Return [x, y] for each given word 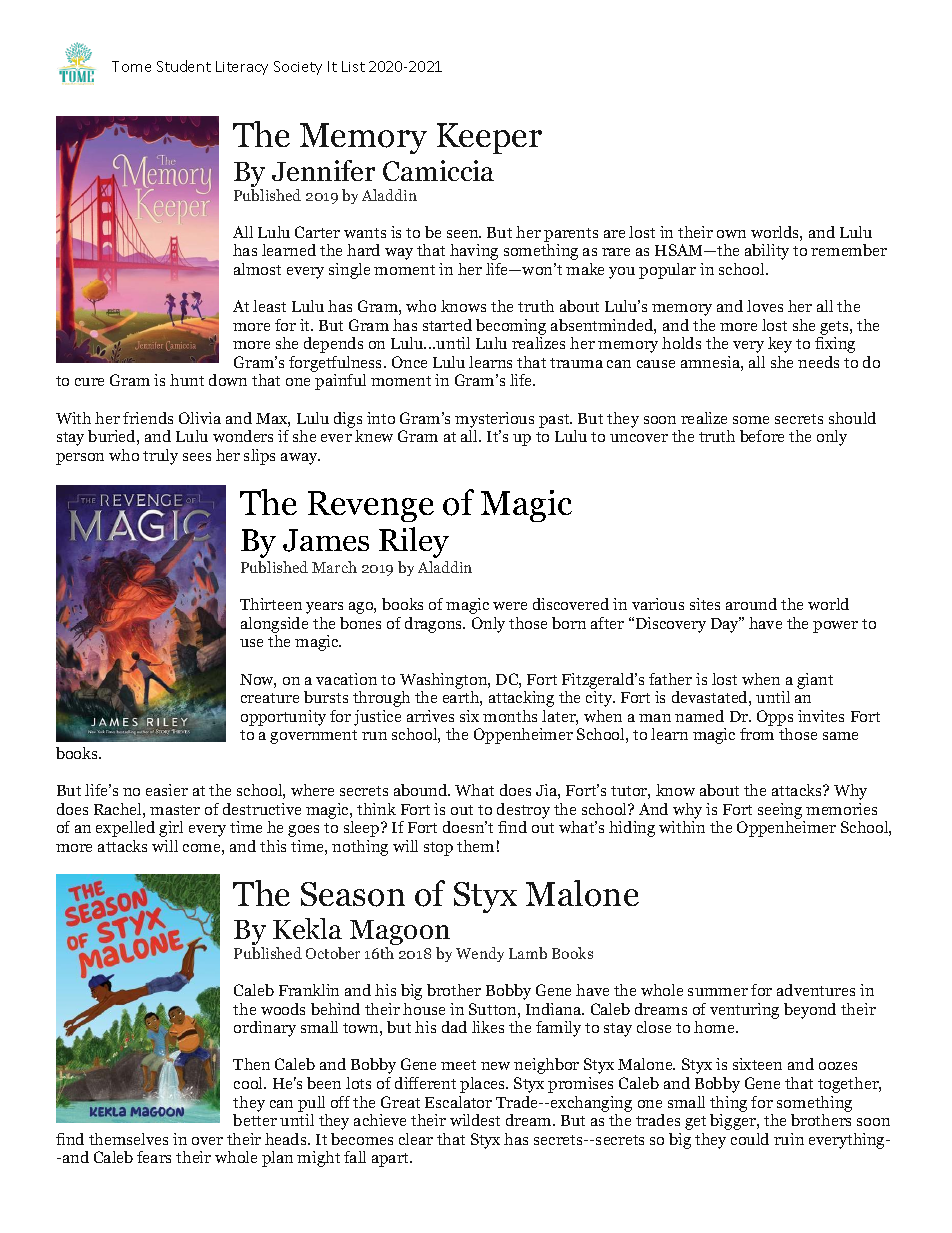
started [447, 325]
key [780, 345]
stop [438, 849]
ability [767, 252]
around [751, 604]
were [510, 606]
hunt [187, 380]
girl [171, 829]
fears [154, 1157]
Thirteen [271, 604]
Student [184, 66]
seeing [780, 811]
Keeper [489, 138]
